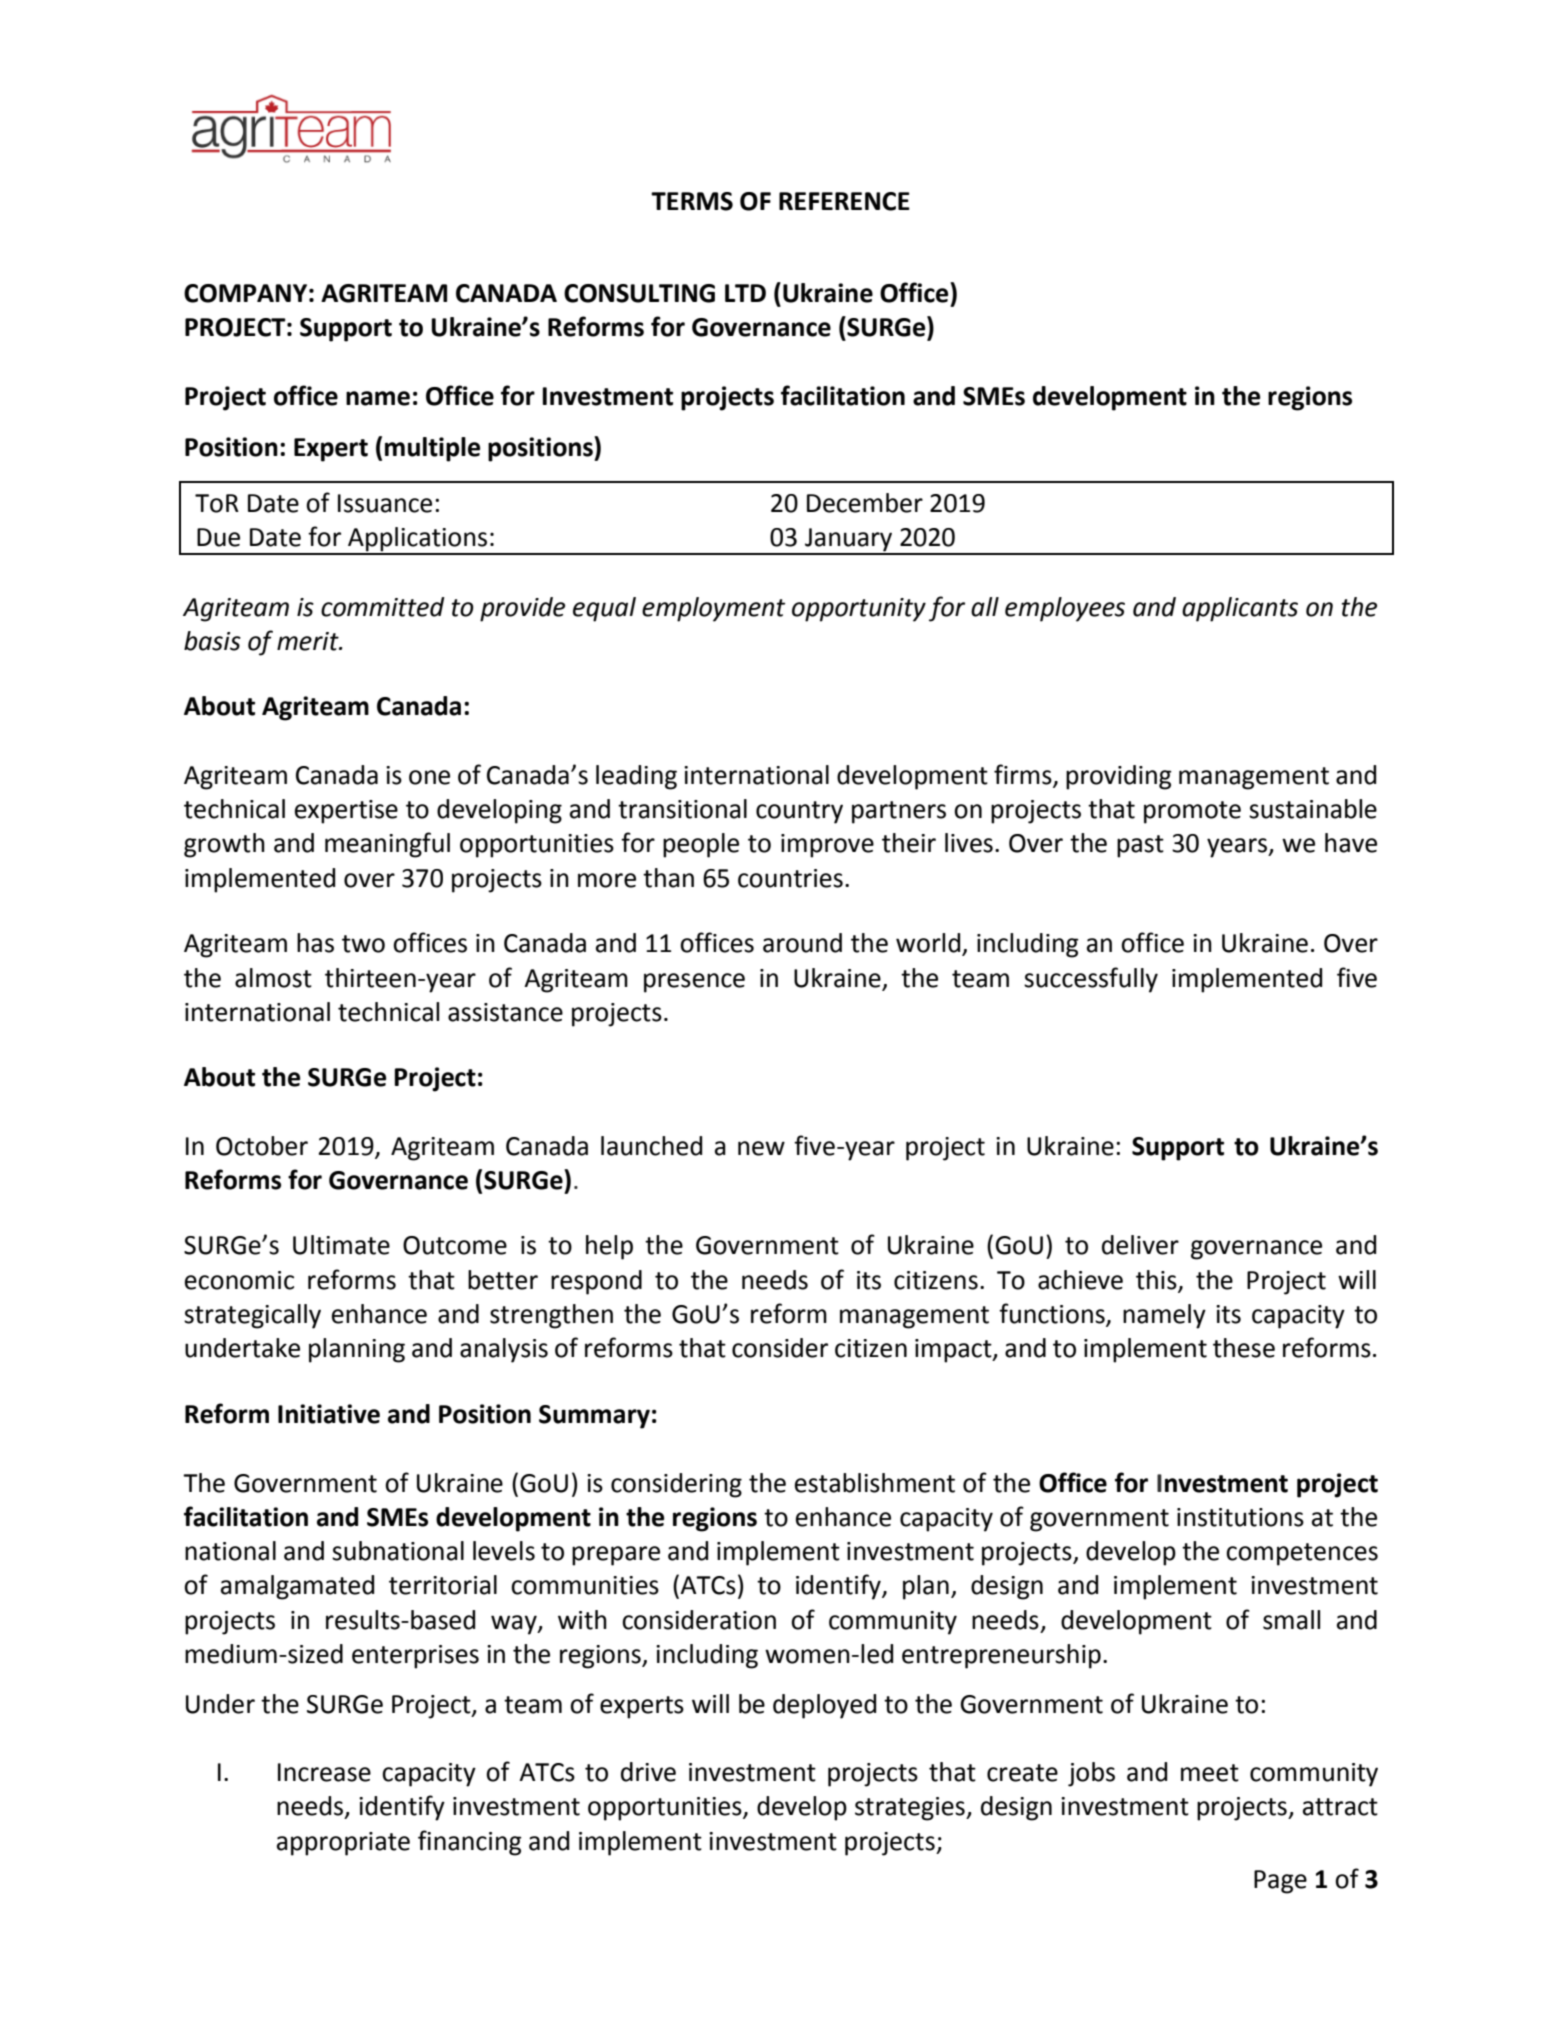 This image has height=2022, width=1562. Describe the element at coordinates (799, 812) in the image. I see `country` at that location.
